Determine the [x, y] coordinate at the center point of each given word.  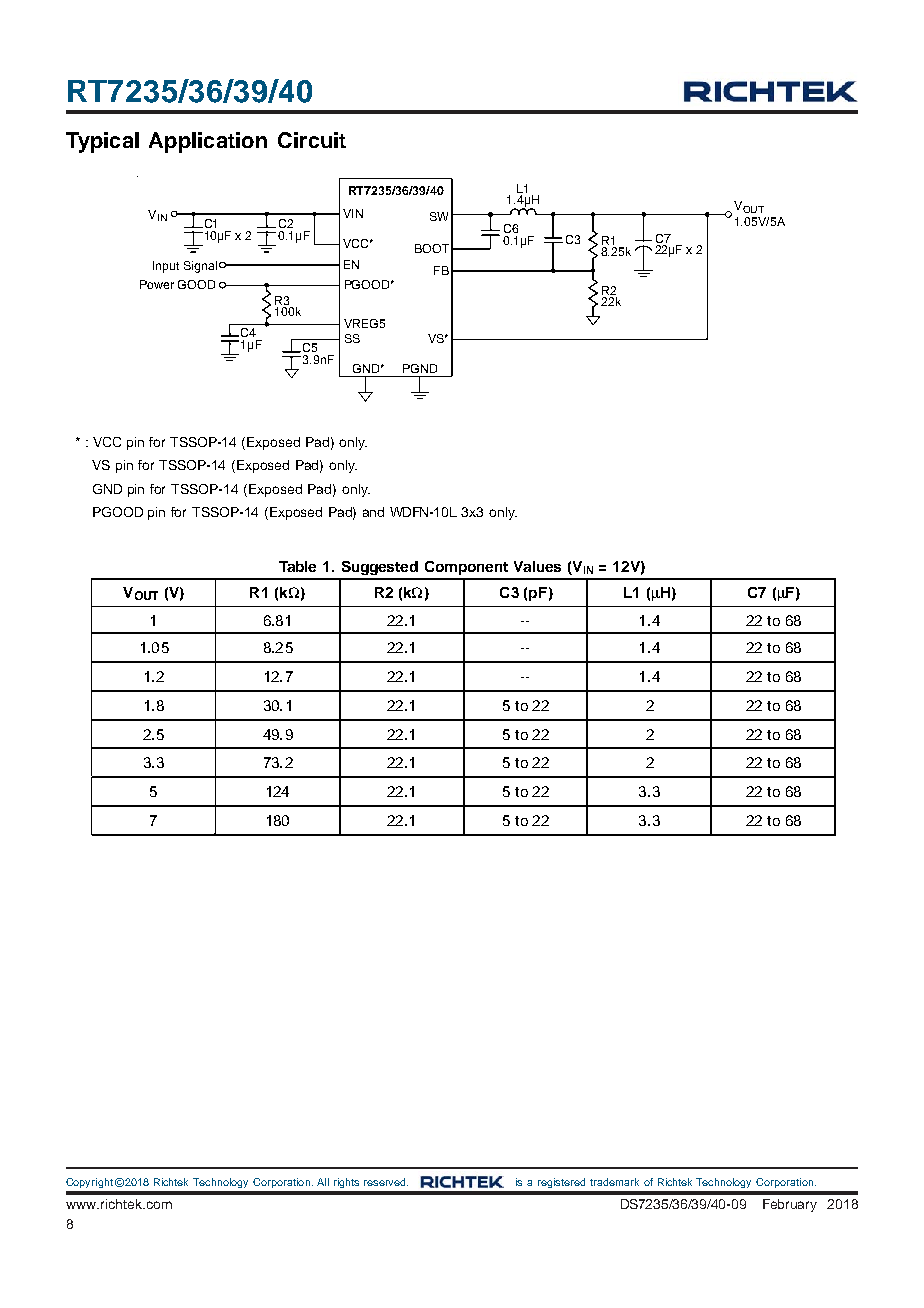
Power [157, 284]
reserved [386, 1182]
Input [166, 267]
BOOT [432, 248]
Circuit [312, 140]
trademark [614, 1182]
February [790, 1205]
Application [208, 142]
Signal [200, 267]
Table [297, 566]
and [373, 512]
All [323, 1182]
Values [537, 566]
